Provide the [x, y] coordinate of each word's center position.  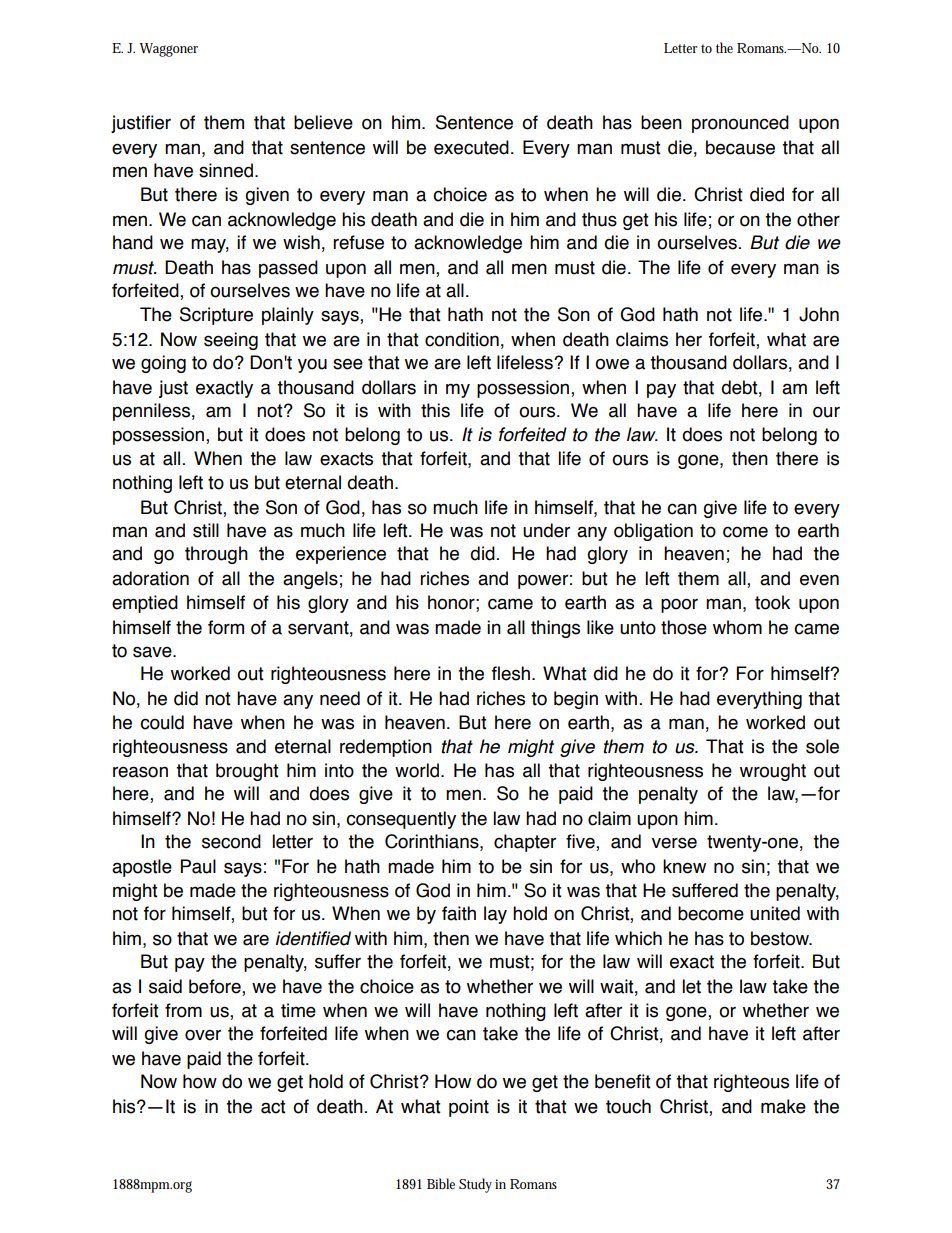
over [203, 1035]
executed [471, 147]
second [231, 841]
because [740, 147]
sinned [226, 170]
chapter [525, 843]
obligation [653, 532]
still [206, 530]
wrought [773, 772]
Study [475, 1185]
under [546, 530]
